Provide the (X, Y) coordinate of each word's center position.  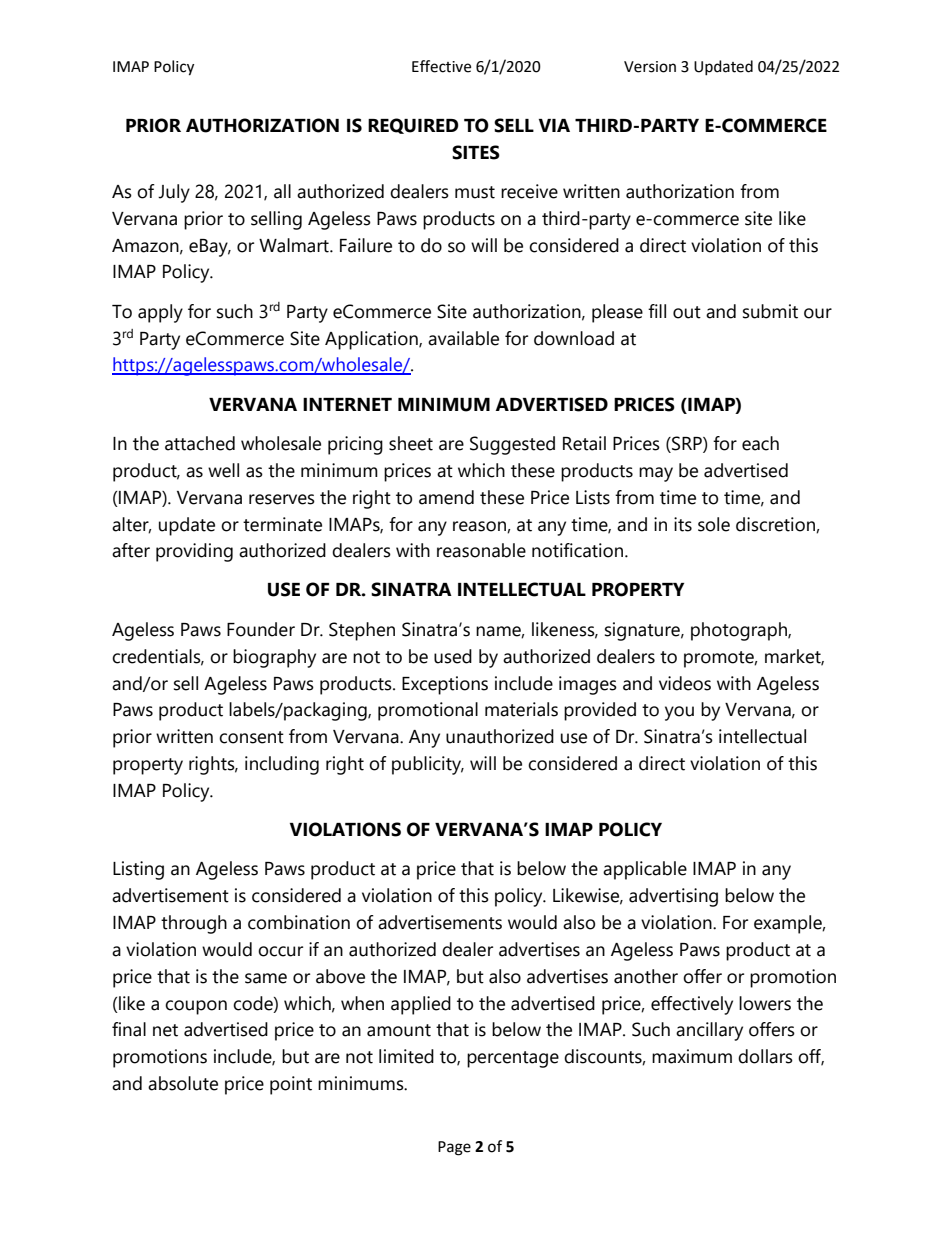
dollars (765, 1056)
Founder (261, 629)
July (174, 193)
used (453, 656)
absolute (183, 1083)
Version (650, 67)
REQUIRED (413, 126)
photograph (740, 631)
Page (454, 1148)
